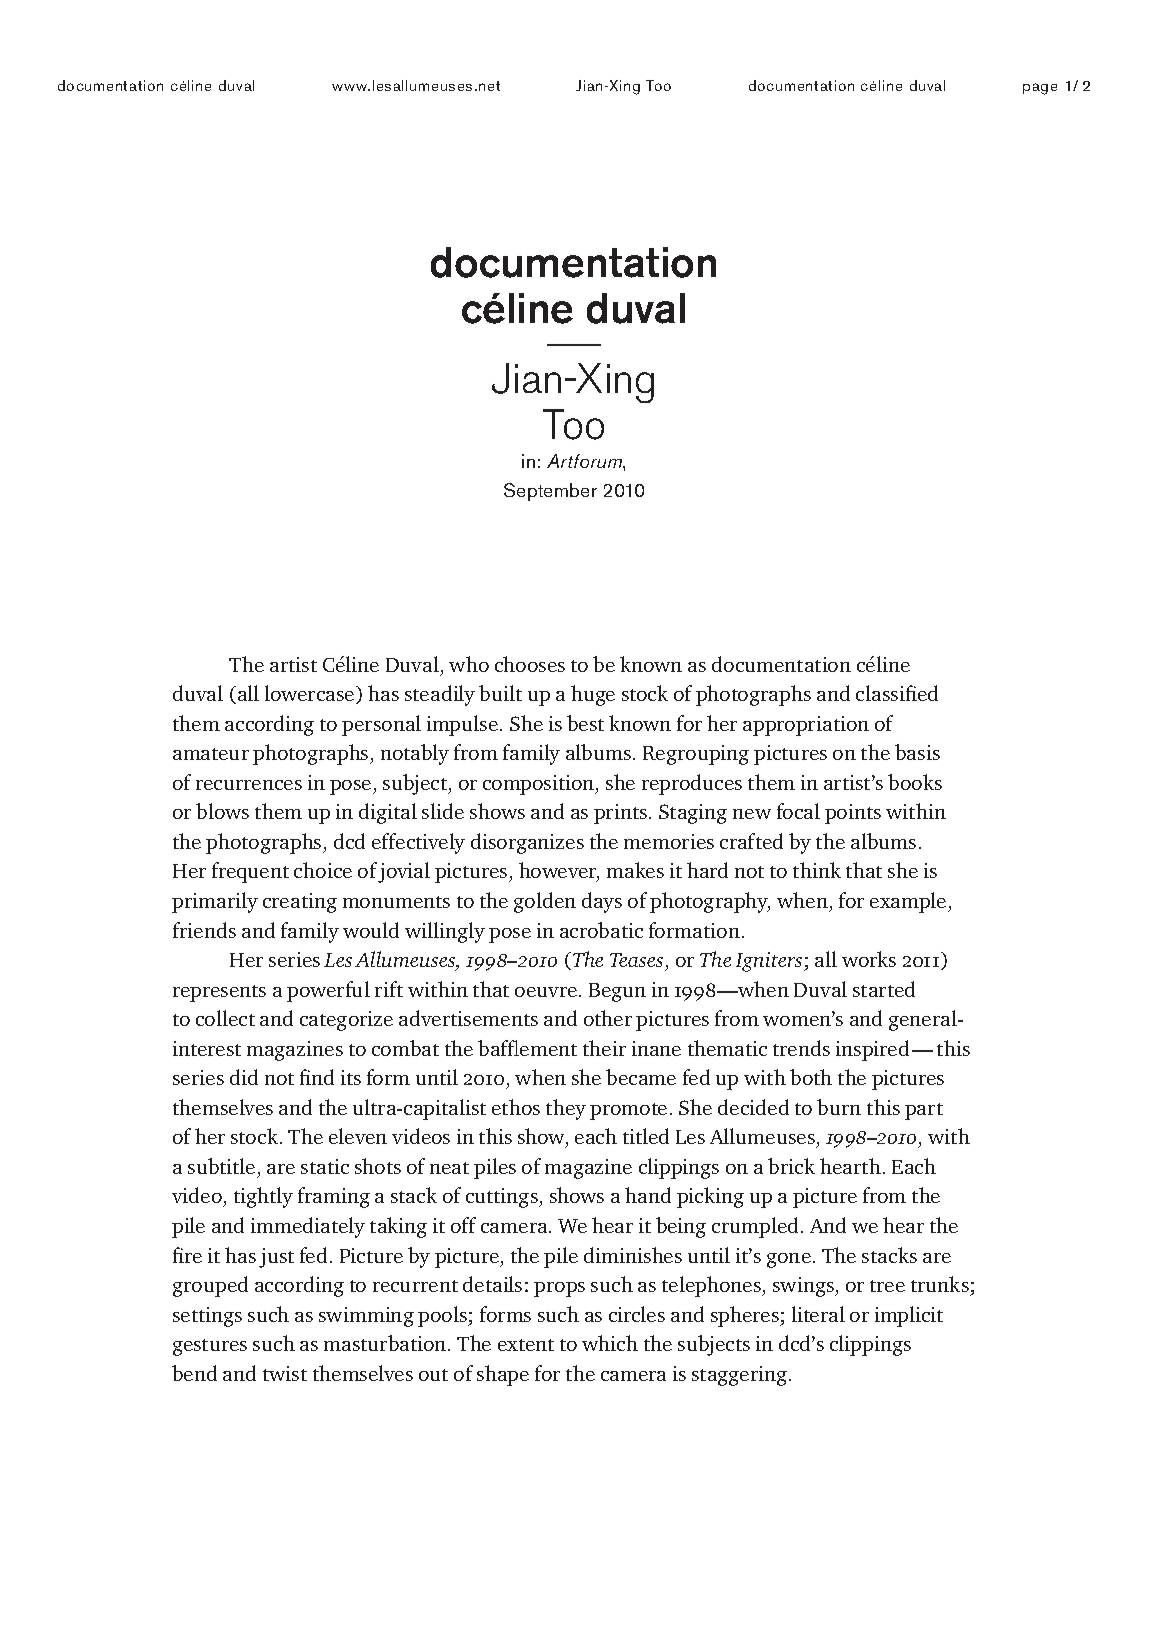  Describe the element at coordinates (610, 1343) in the screenshot. I see `which` at that location.
